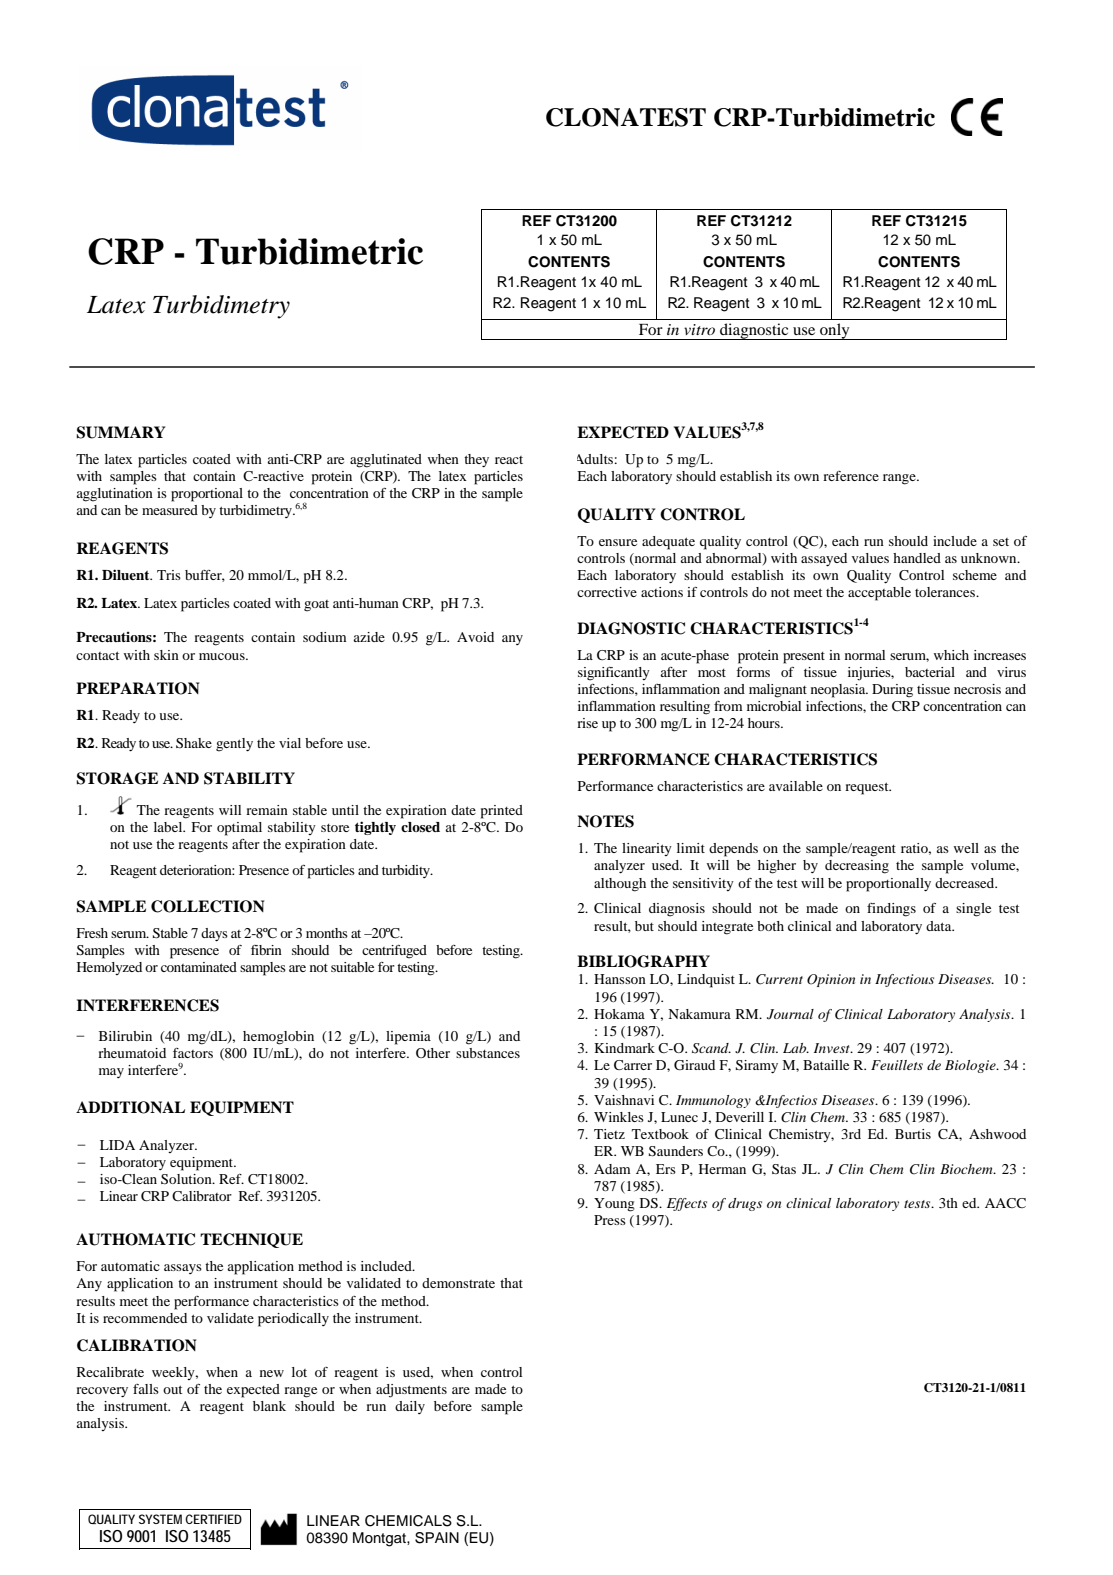 Image resolution: width=1113 pixels, height=1575 pixels. What do you see at coordinates (120, 432) in the screenshot?
I see `SUMMARY` at bounding box center [120, 432].
